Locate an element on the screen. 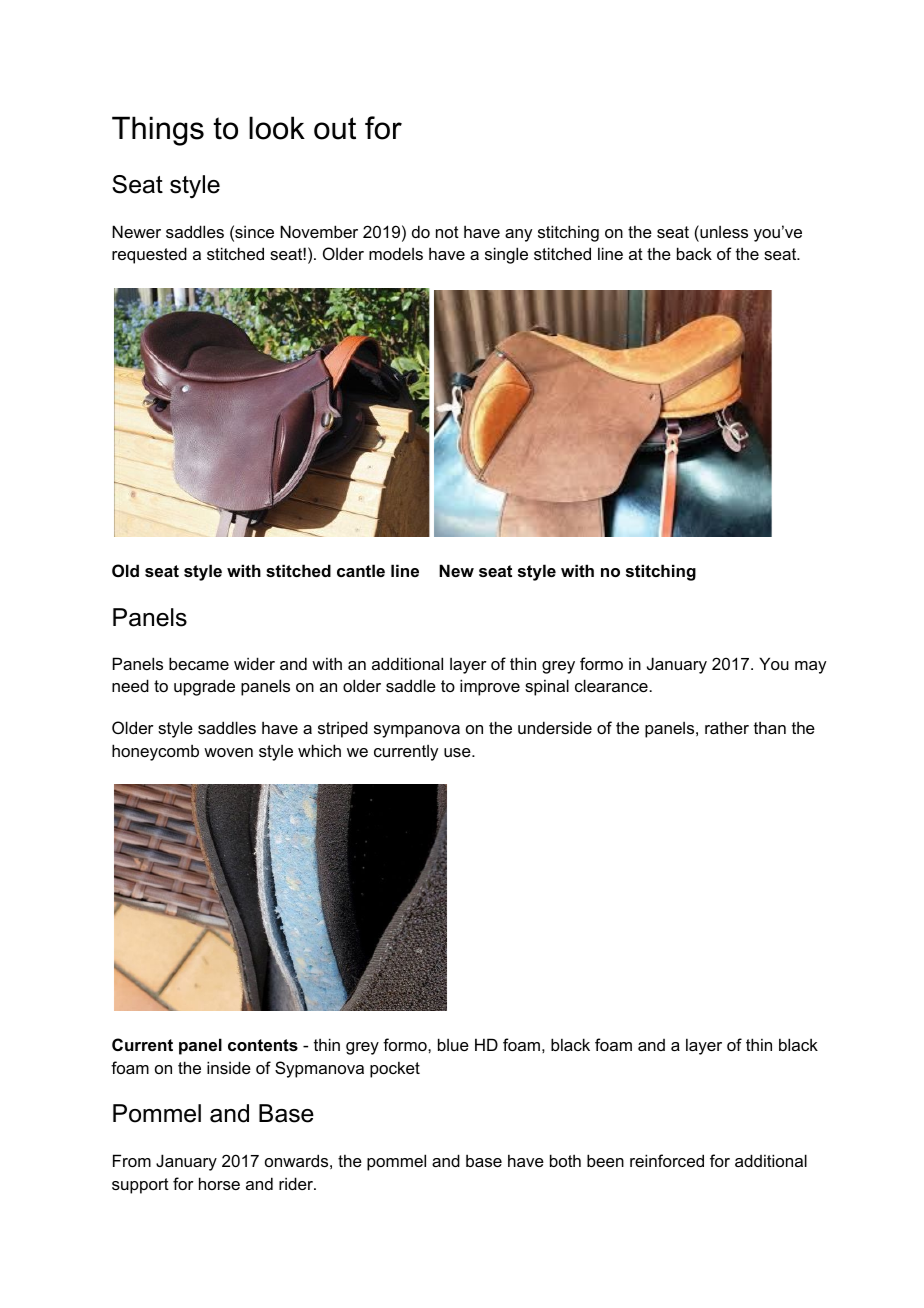 This screenshot has height=1308, width=924. look is located at coordinates (277, 128).
